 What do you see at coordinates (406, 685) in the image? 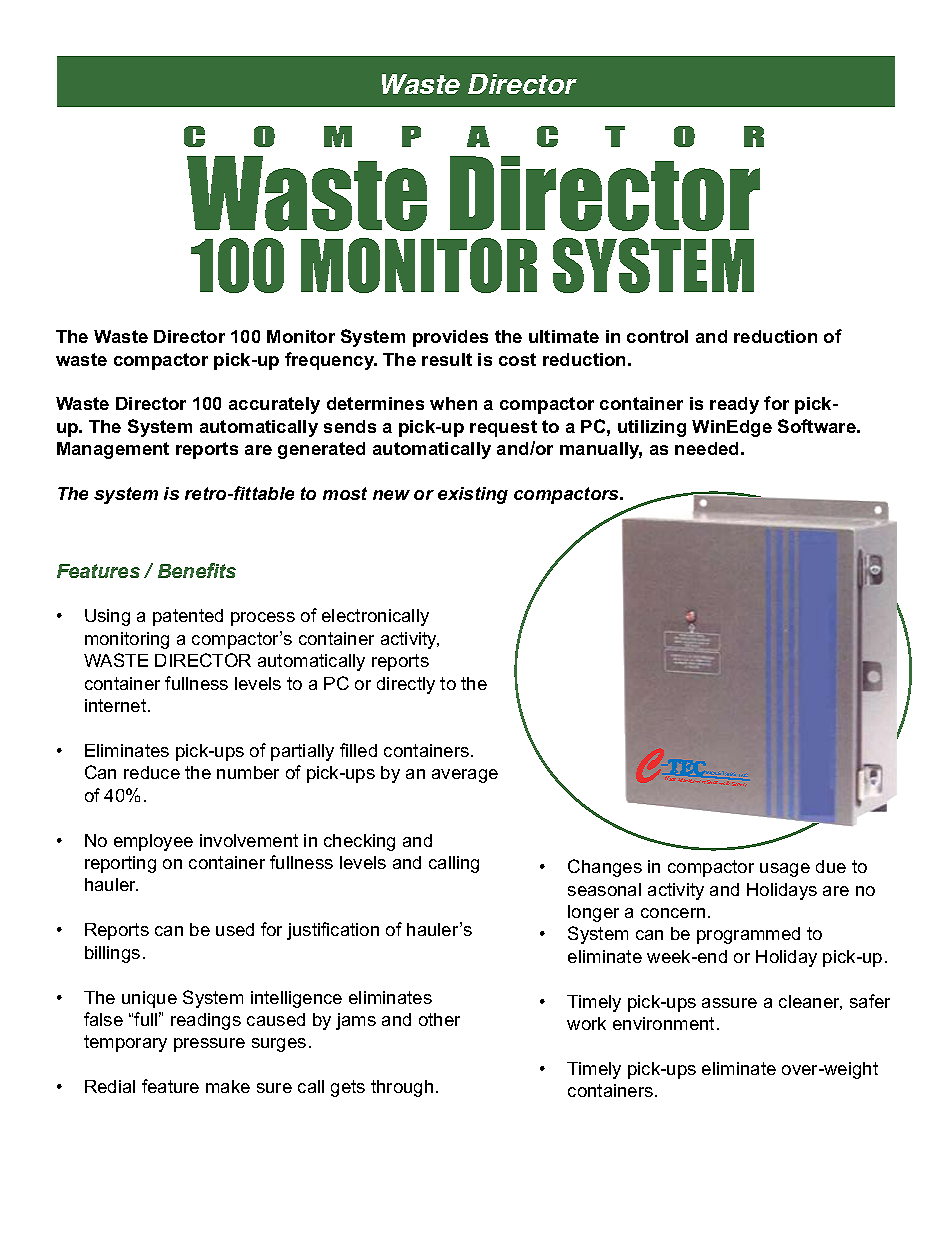
I see `directly` at bounding box center [406, 685].
